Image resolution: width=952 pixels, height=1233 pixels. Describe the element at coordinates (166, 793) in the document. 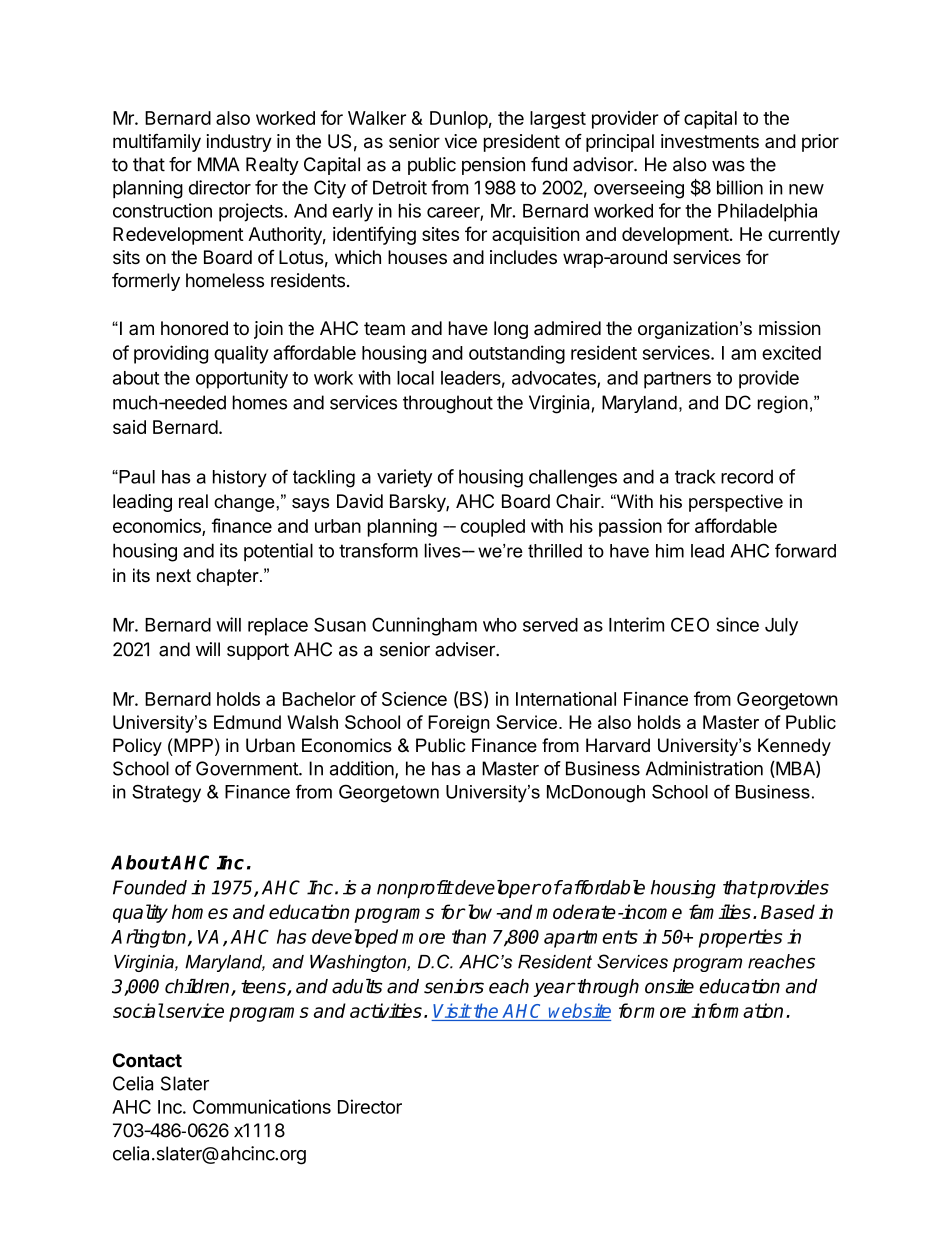

I see `Strategy` at that location.
